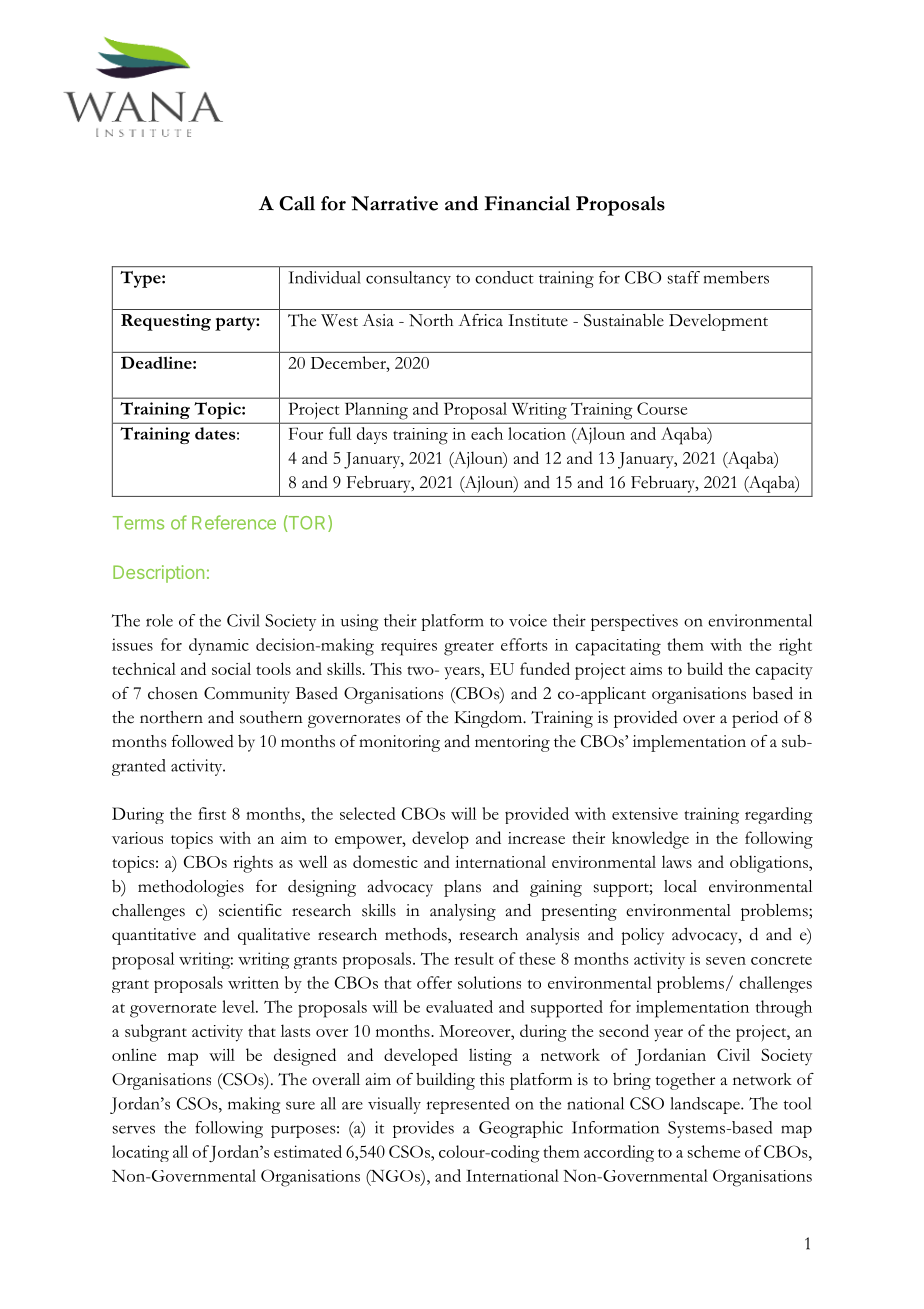 This document has height=1309, width=924. I want to click on Call, so click(297, 203).
